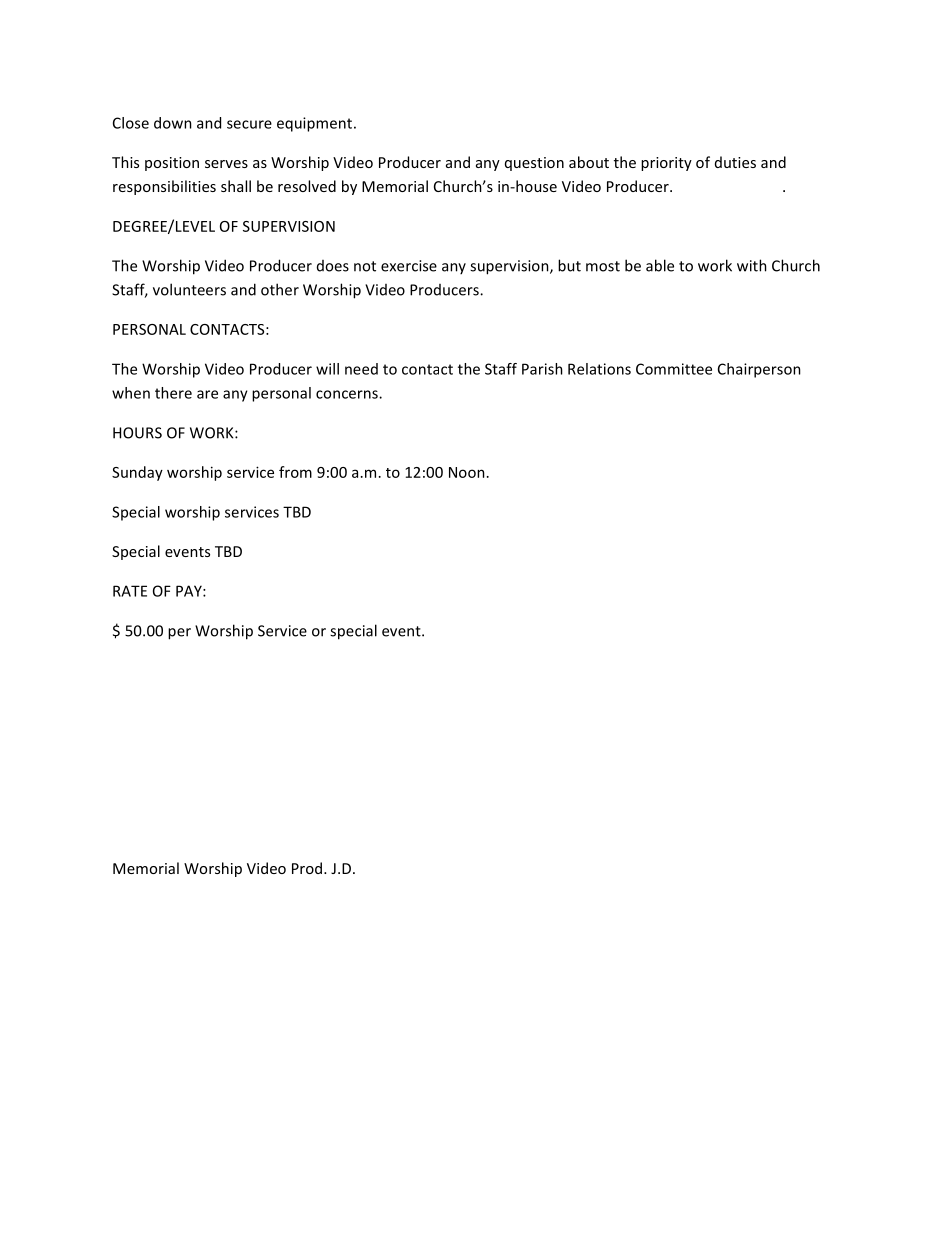 The width and height of the screenshot is (952, 1233). I want to click on responsibilities, so click(164, 187).
